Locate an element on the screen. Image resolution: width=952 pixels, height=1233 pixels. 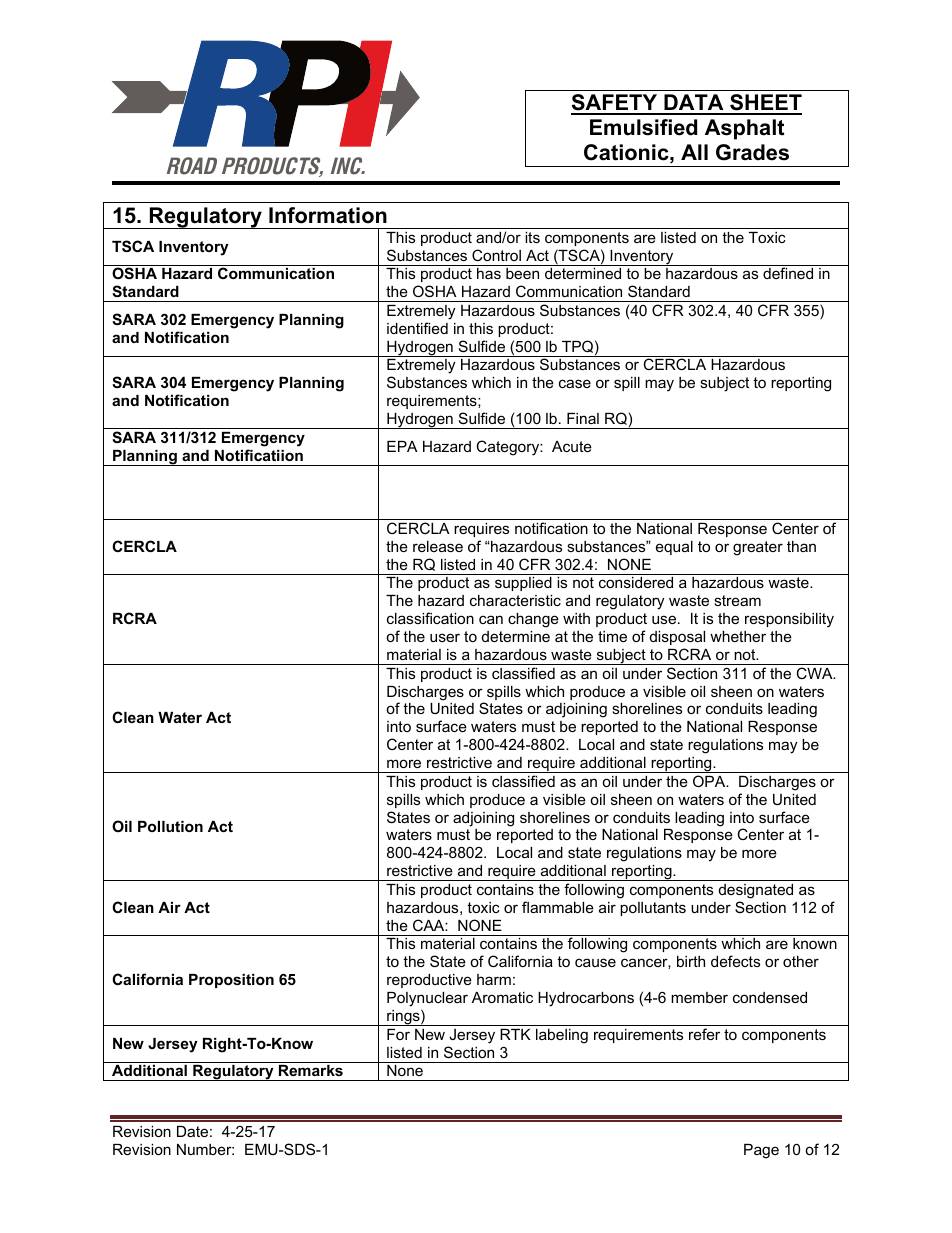
whether is located at coordinates (738, 636).
